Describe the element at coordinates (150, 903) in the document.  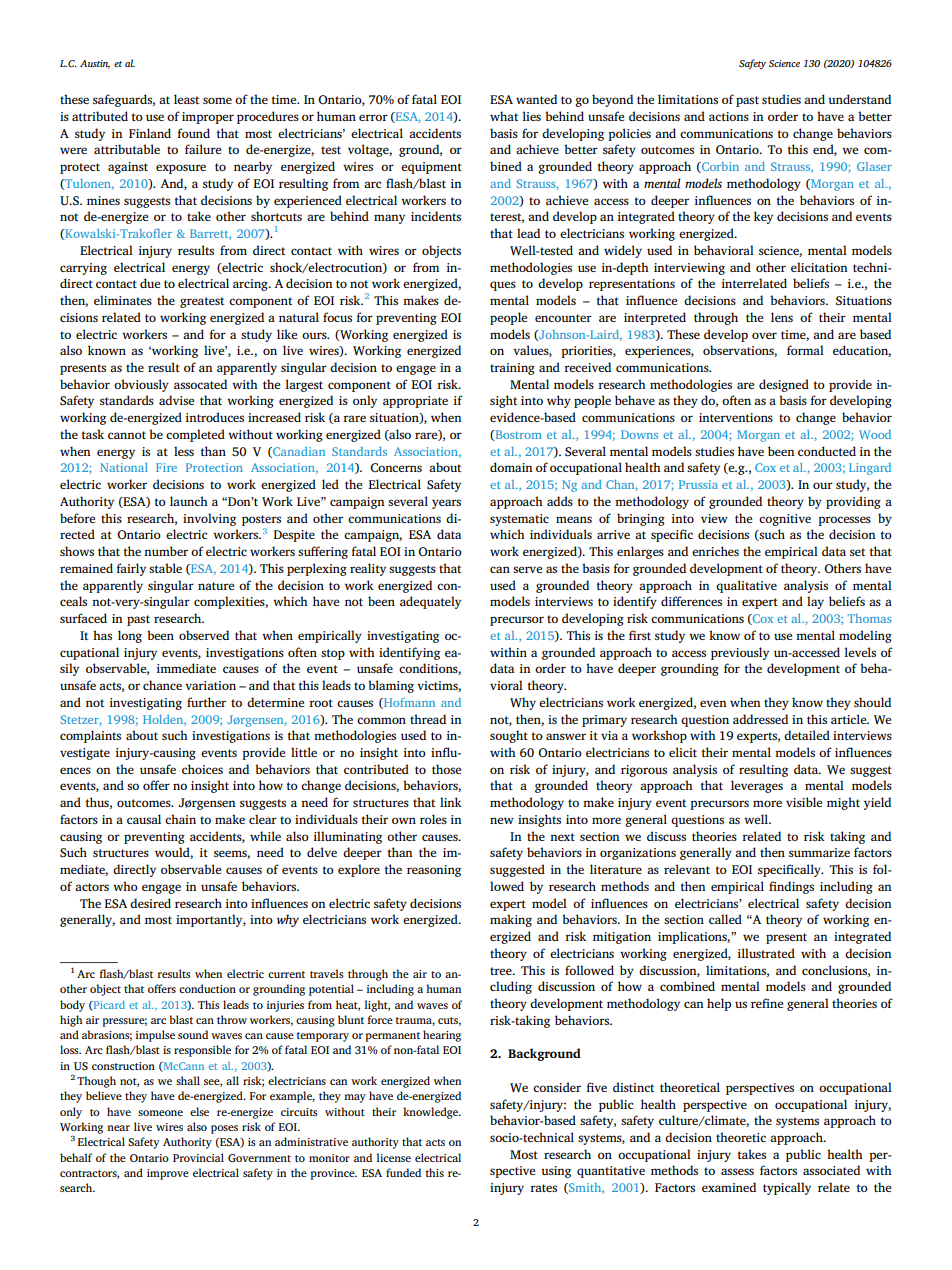
I see `desired` at that location.
